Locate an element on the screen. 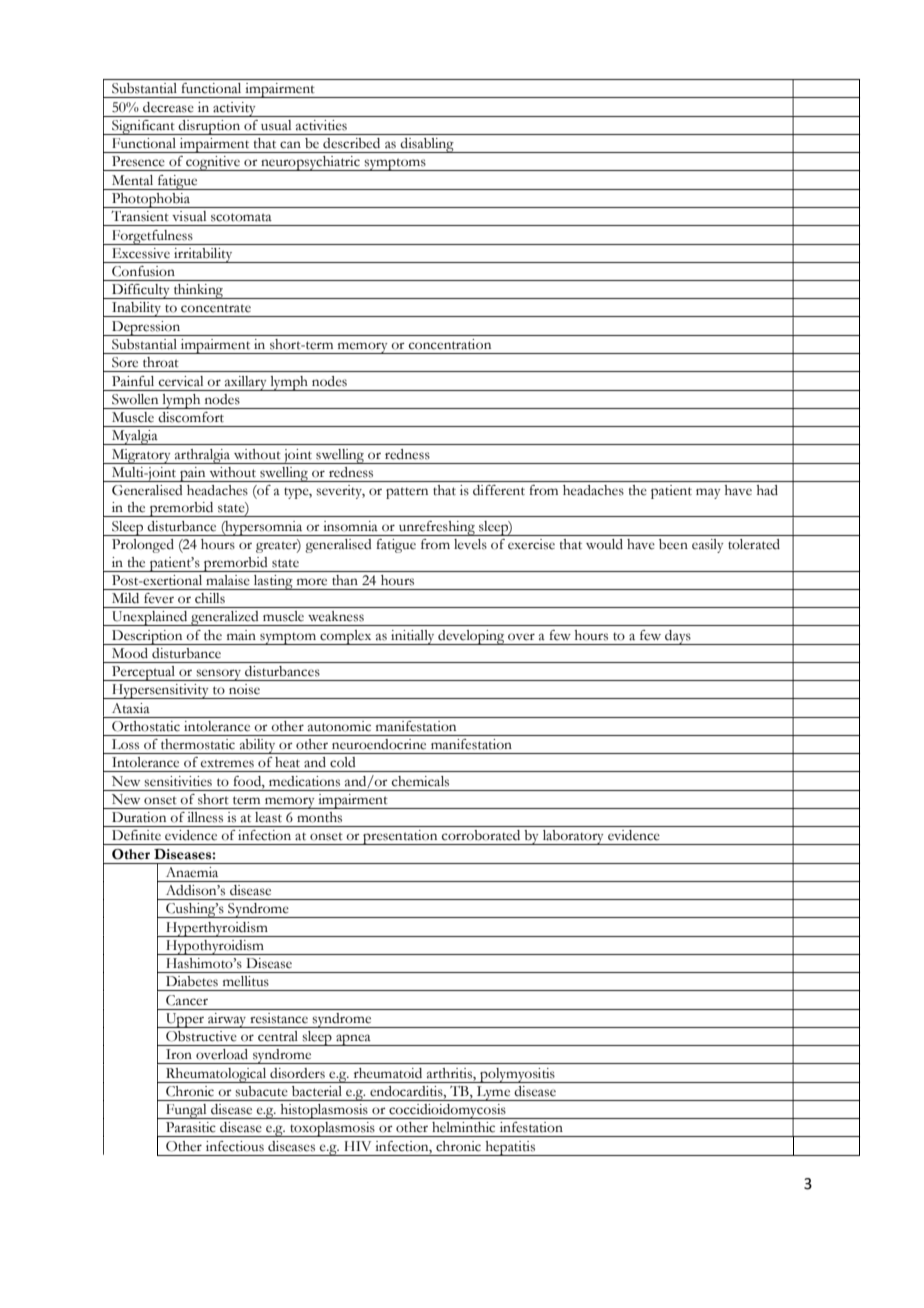 The height and width of the screenshot is (1308, 924). laboratory is located at coordinates (573, 837).
